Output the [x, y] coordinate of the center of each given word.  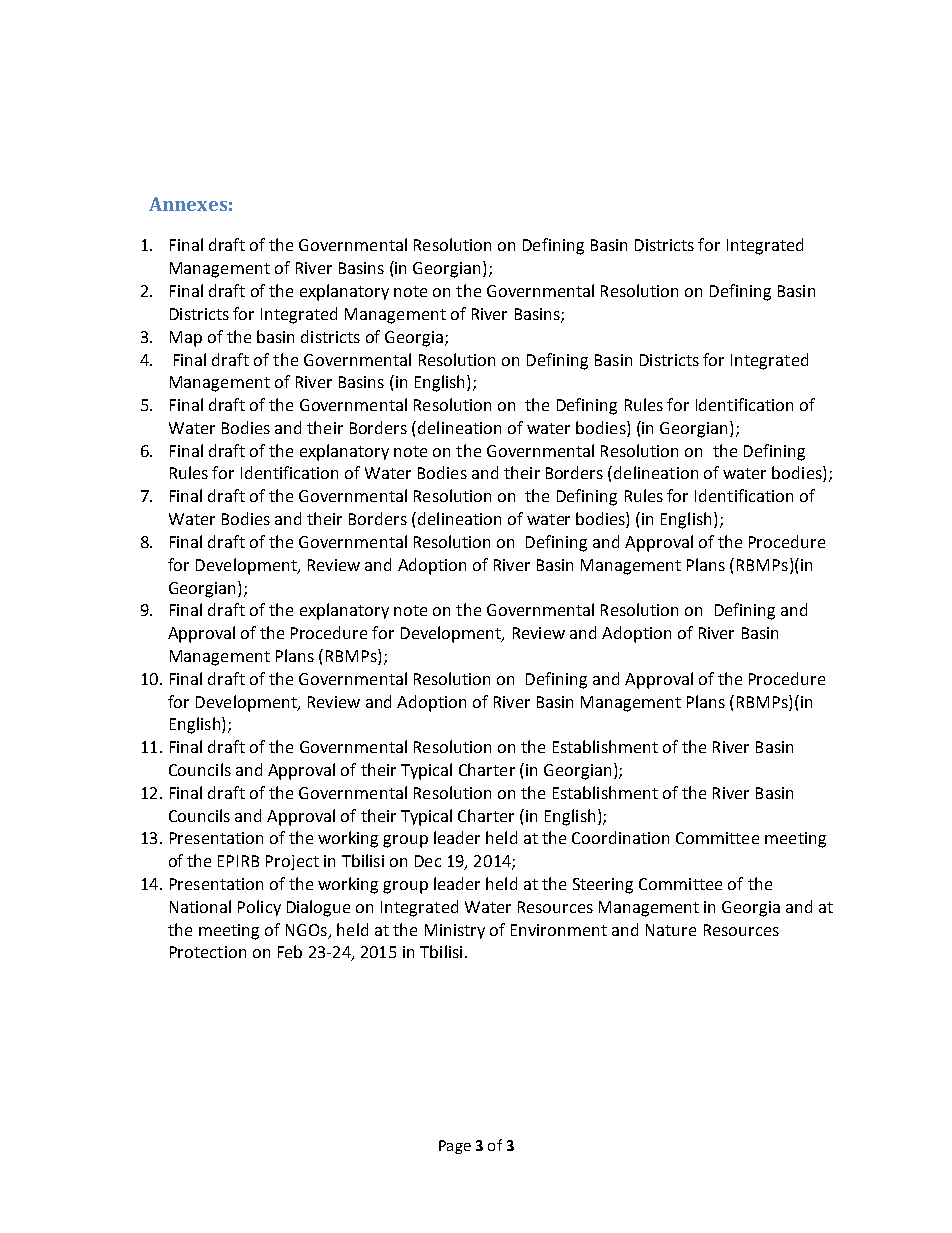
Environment [559, 930]
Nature [671, 930]
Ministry [455, 931]
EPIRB [238, 861]
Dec [428, 861]
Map [186, 339]
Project [292, 862]
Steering [603, 886]
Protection [208, 952]
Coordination [620, 837]
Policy [259, 908]
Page [455, 1147]
